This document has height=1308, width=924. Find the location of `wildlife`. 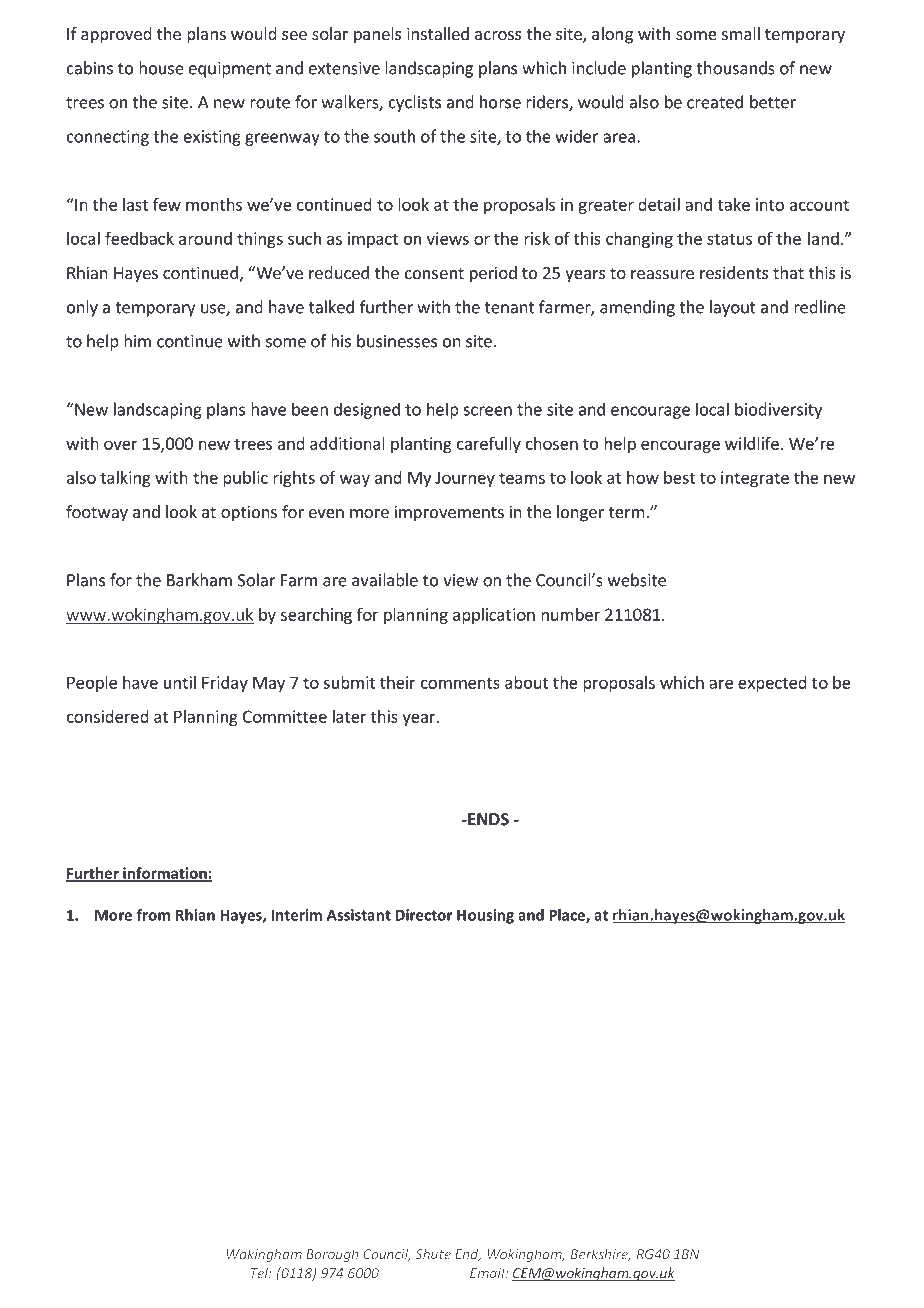

wildlife is located at coordinates (752, 443).
